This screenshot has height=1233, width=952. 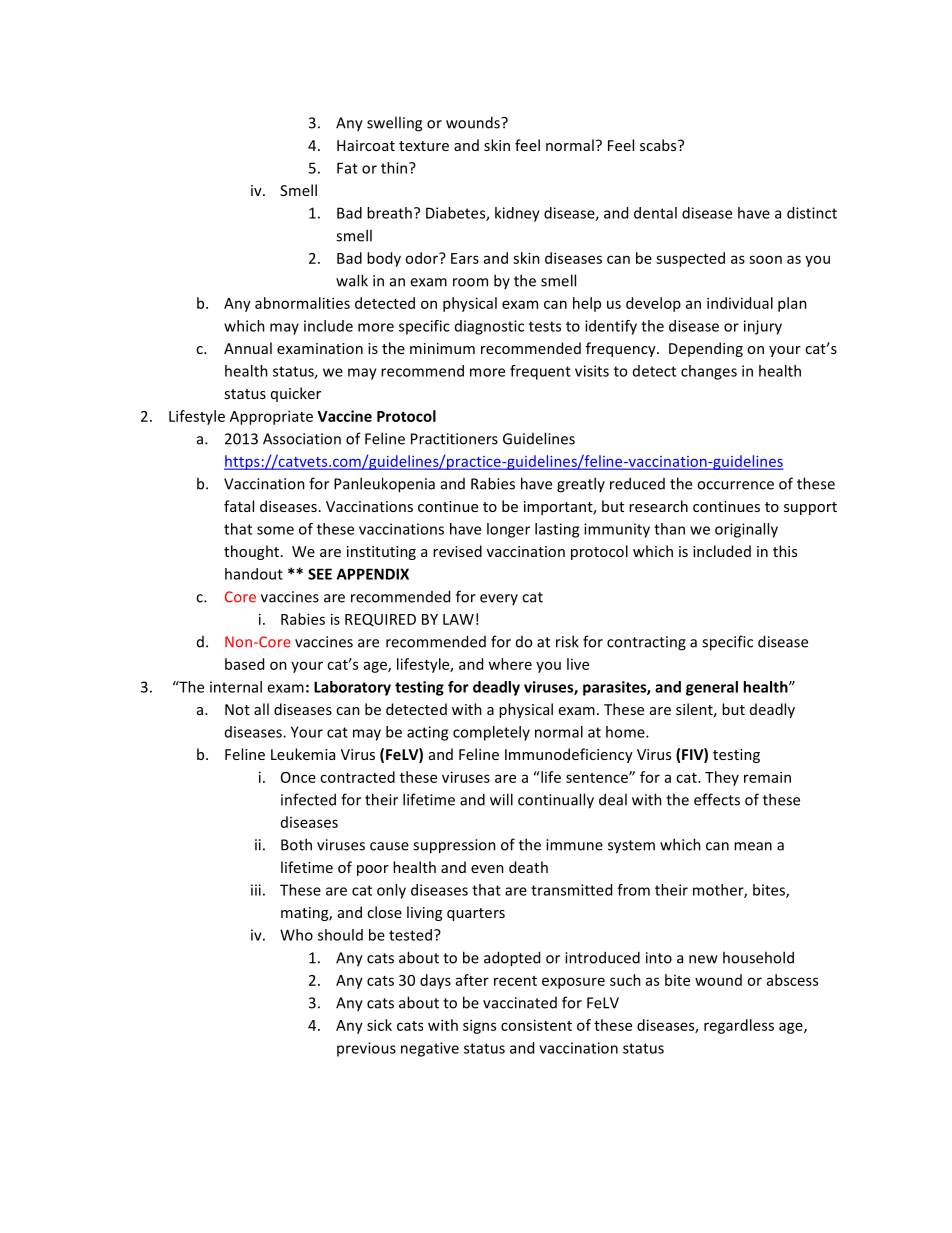 I want to click on texture, so click(x=424, y=146).
